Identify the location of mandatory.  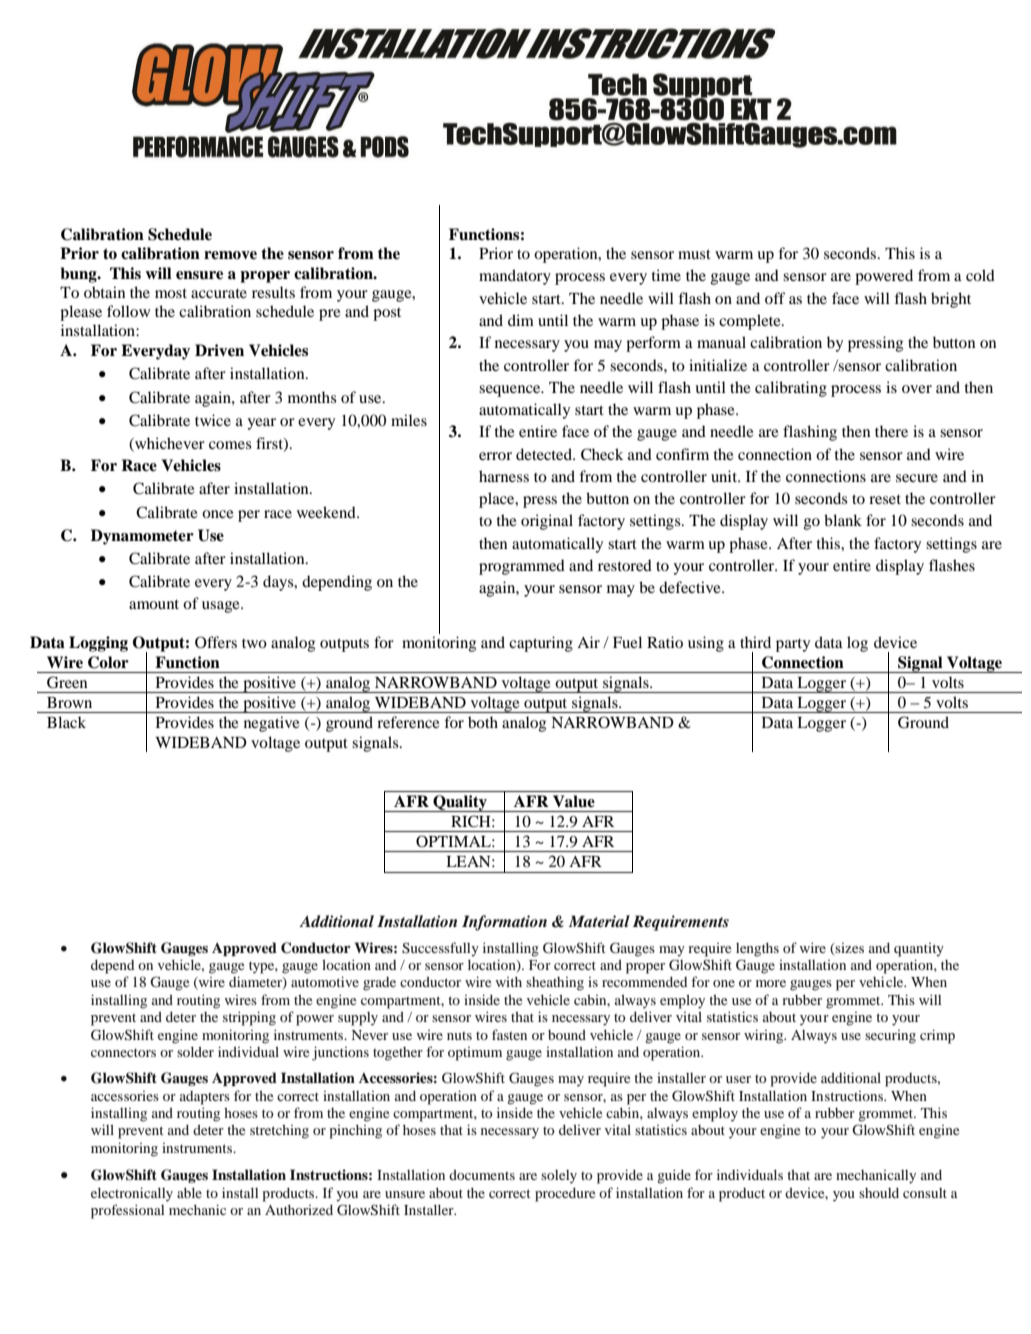
(515, 277).
